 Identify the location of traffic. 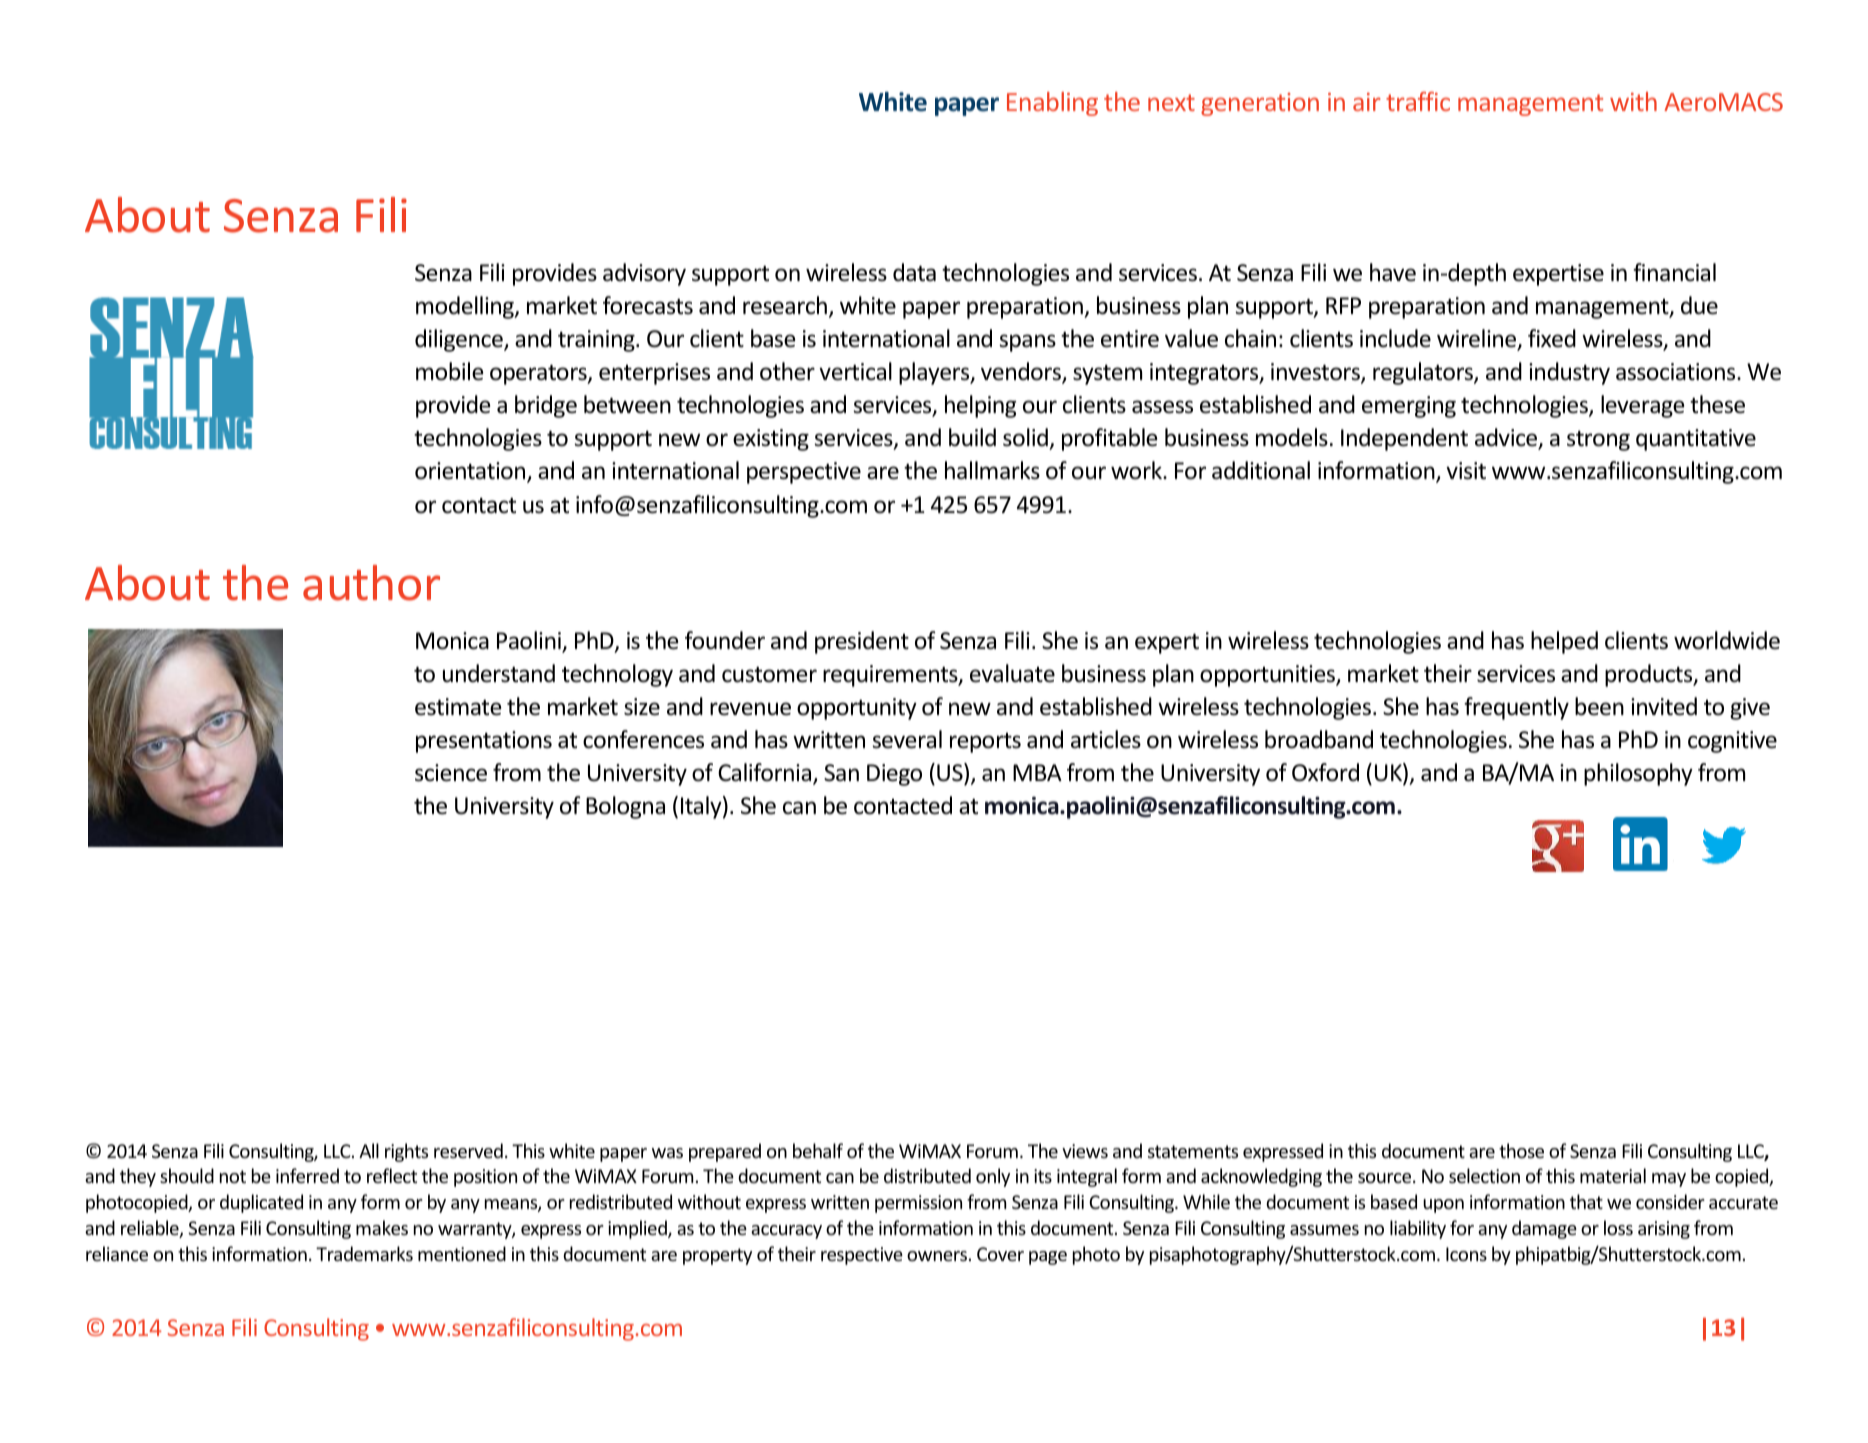
(1418, 101).
